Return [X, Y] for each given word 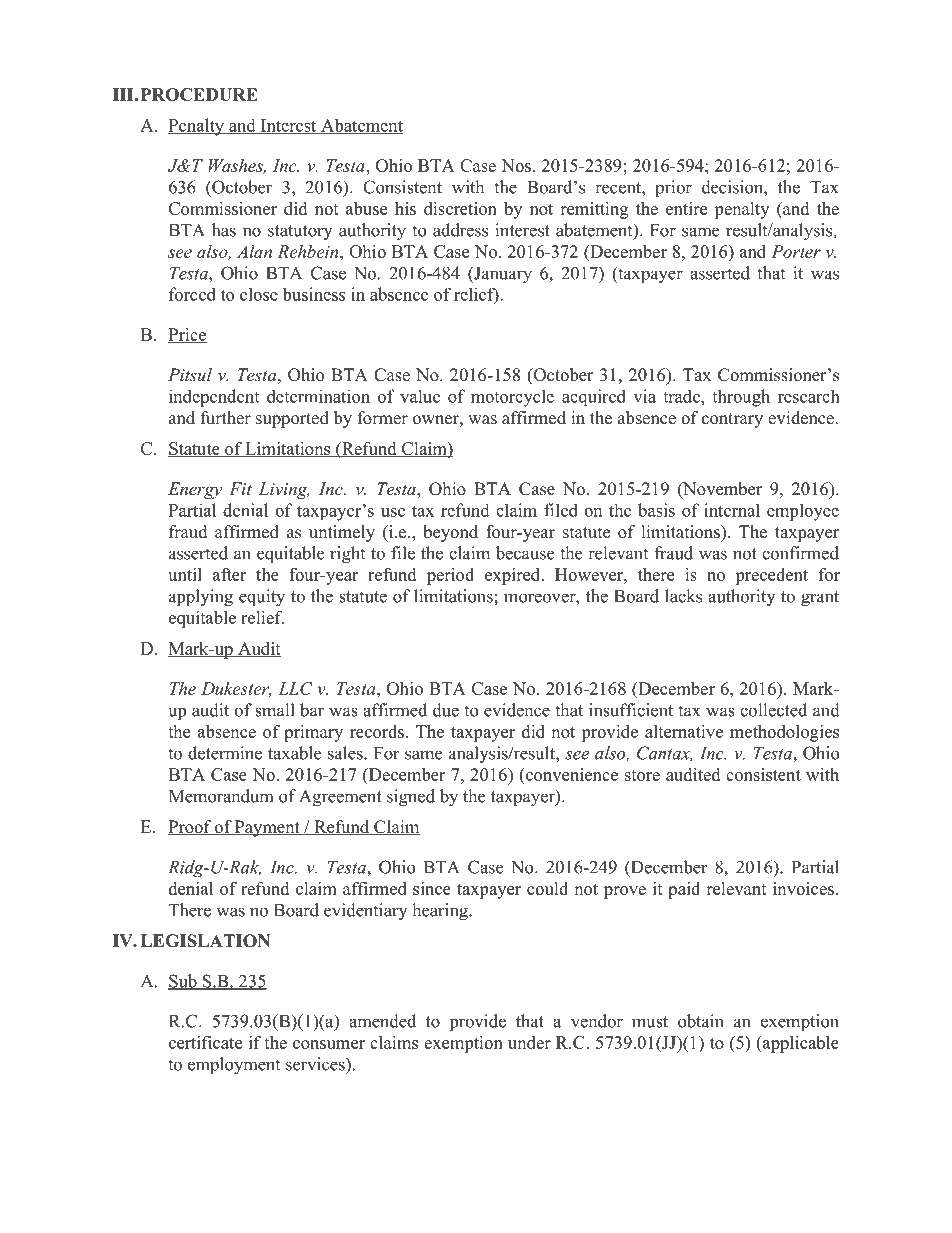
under [529, 1042]
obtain [701, 1021]
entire [686, 208]
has [224, 230]
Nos [516, 165]
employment [234, 1066]
